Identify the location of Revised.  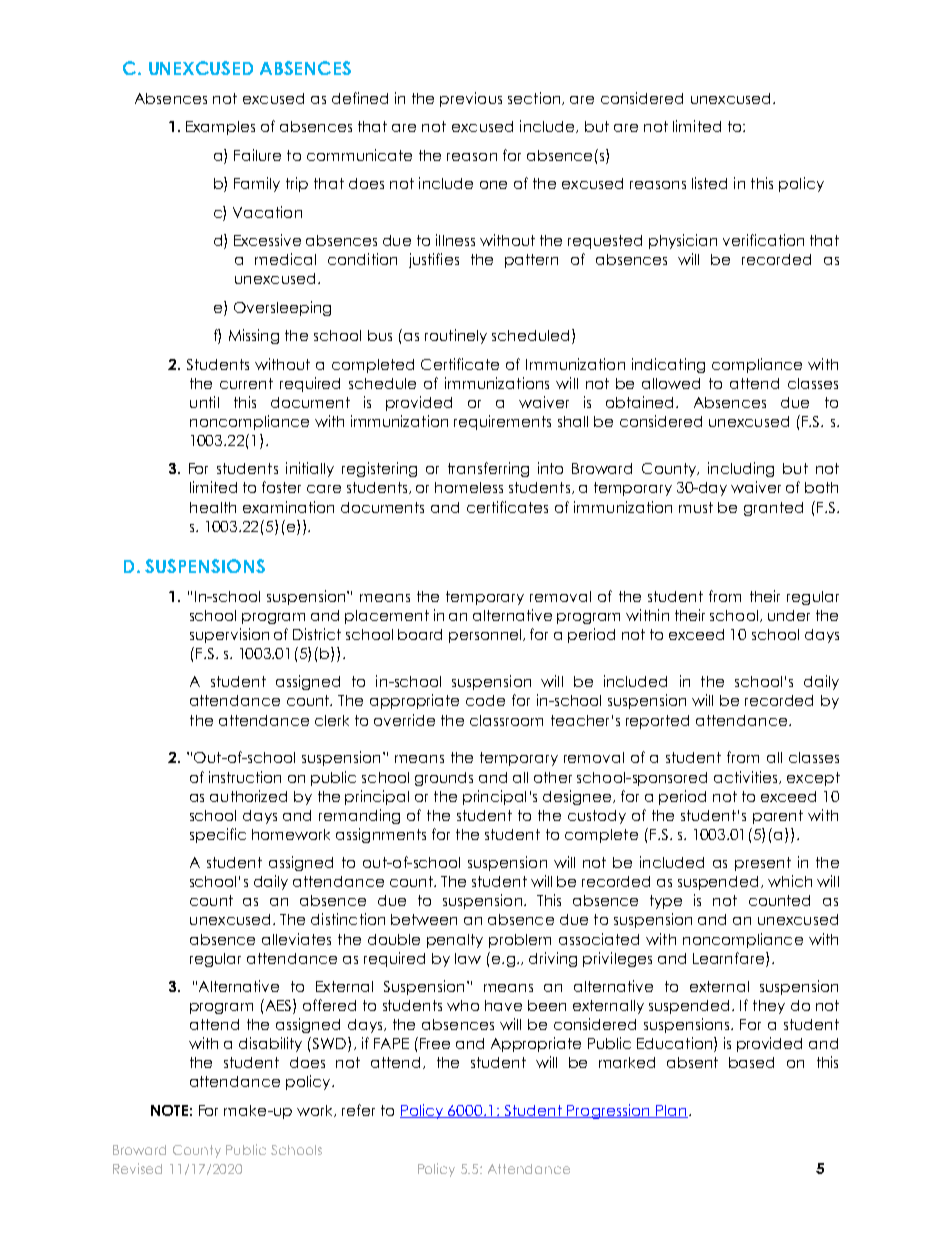
(137, 1168).
